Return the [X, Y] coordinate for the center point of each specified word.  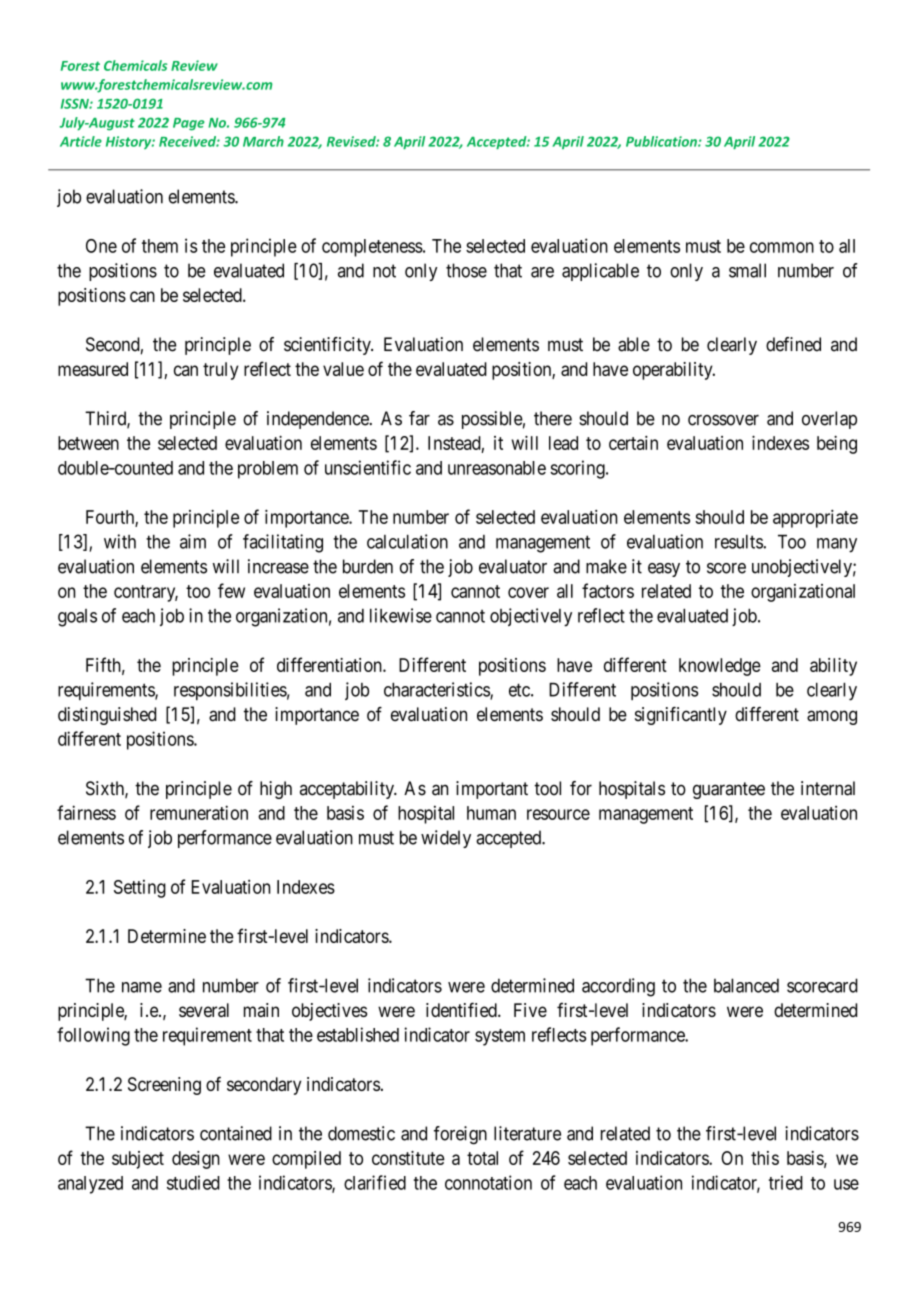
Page [189, 124]
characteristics [437, 690]
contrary [146, 593]
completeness [372, 248]
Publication [662, 141]
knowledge [720, 667]
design [196, 1160]
